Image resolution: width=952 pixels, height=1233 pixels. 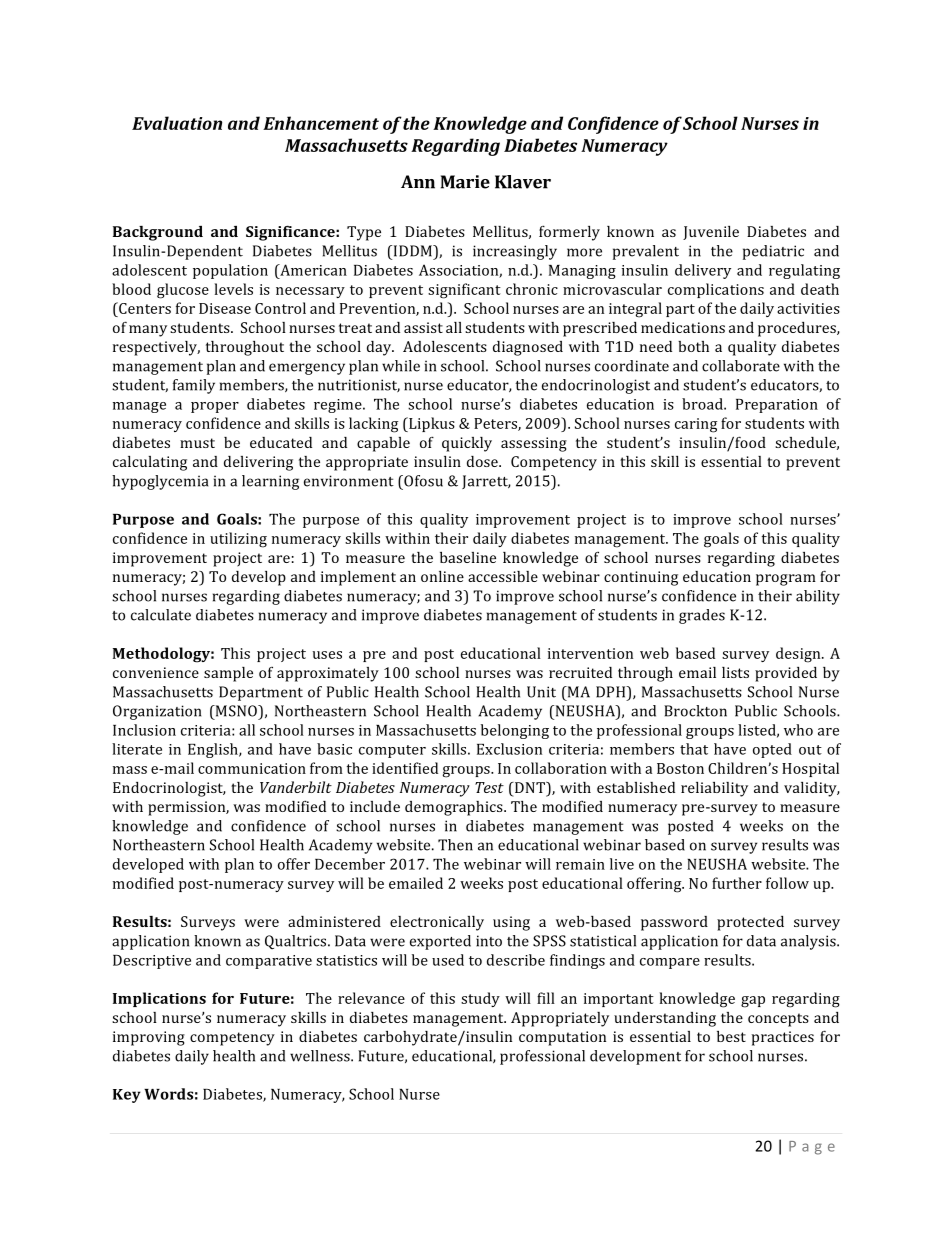 What do you see at coordinates (194, 386) in the page?
I see `family` at bounding box center [194, 386].
